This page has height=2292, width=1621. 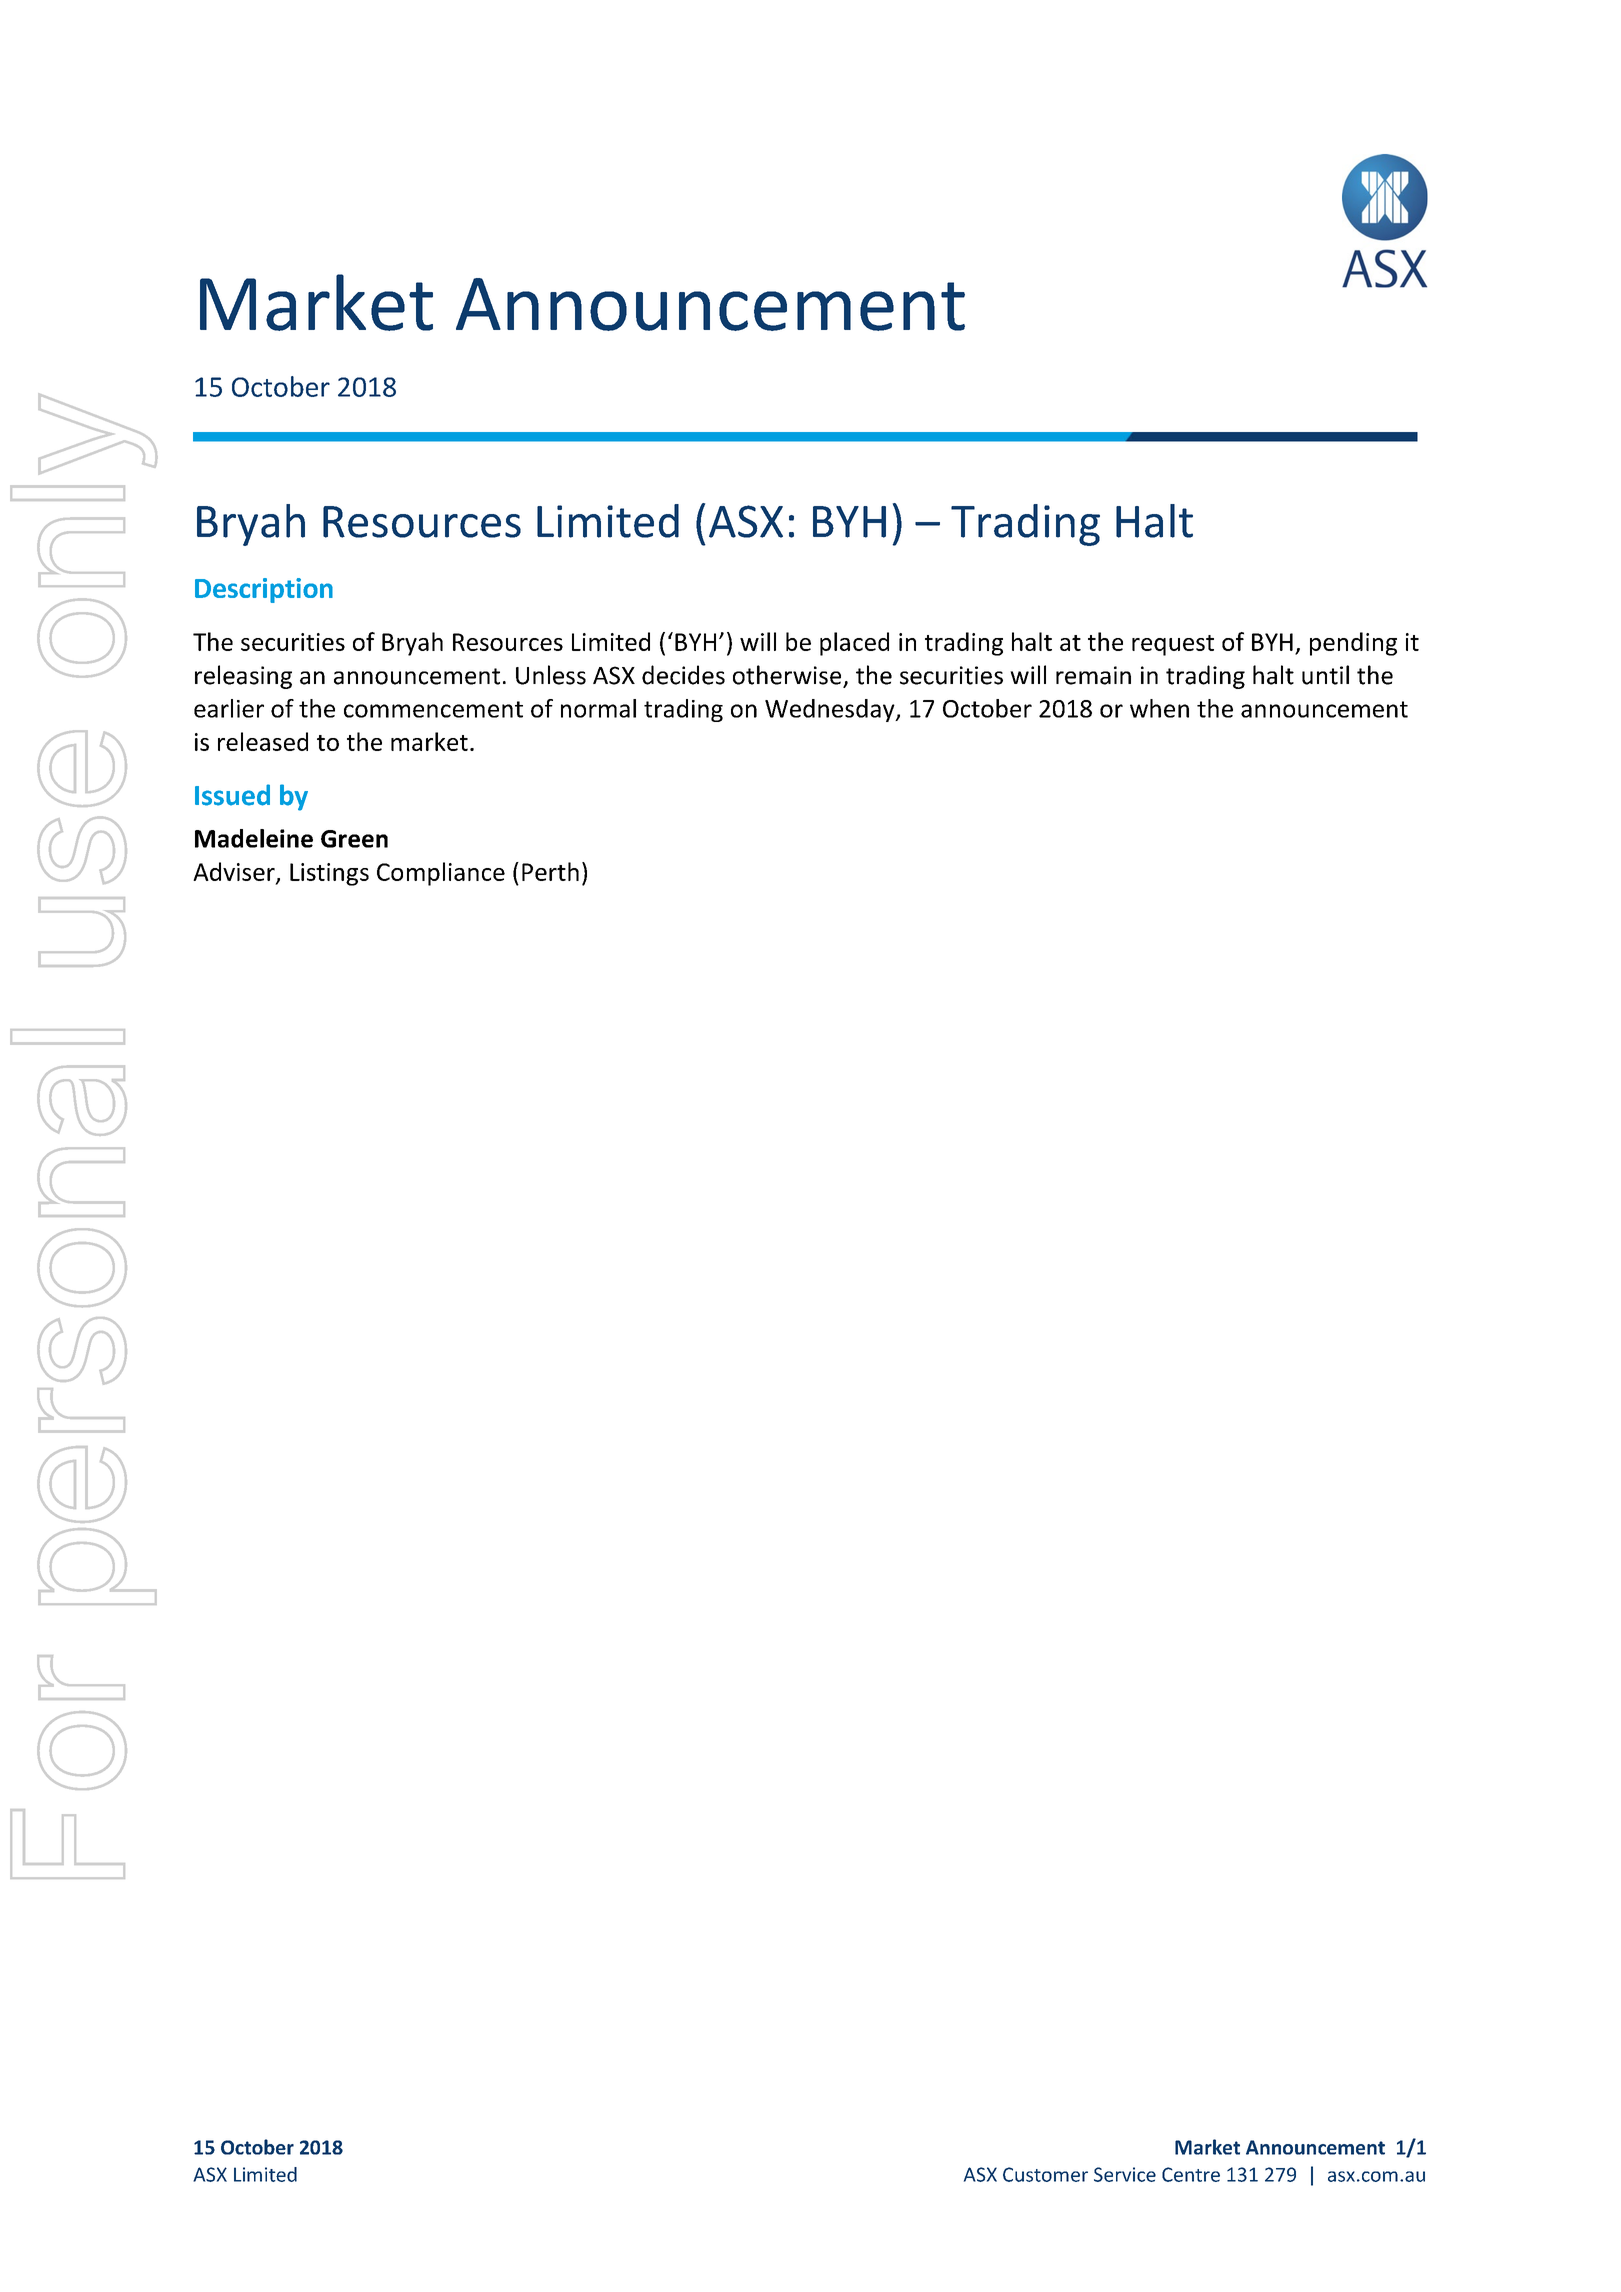 What do you see at coordinates (354, 839) in the page?
I see `Green` at bounding box center [354, 839].
